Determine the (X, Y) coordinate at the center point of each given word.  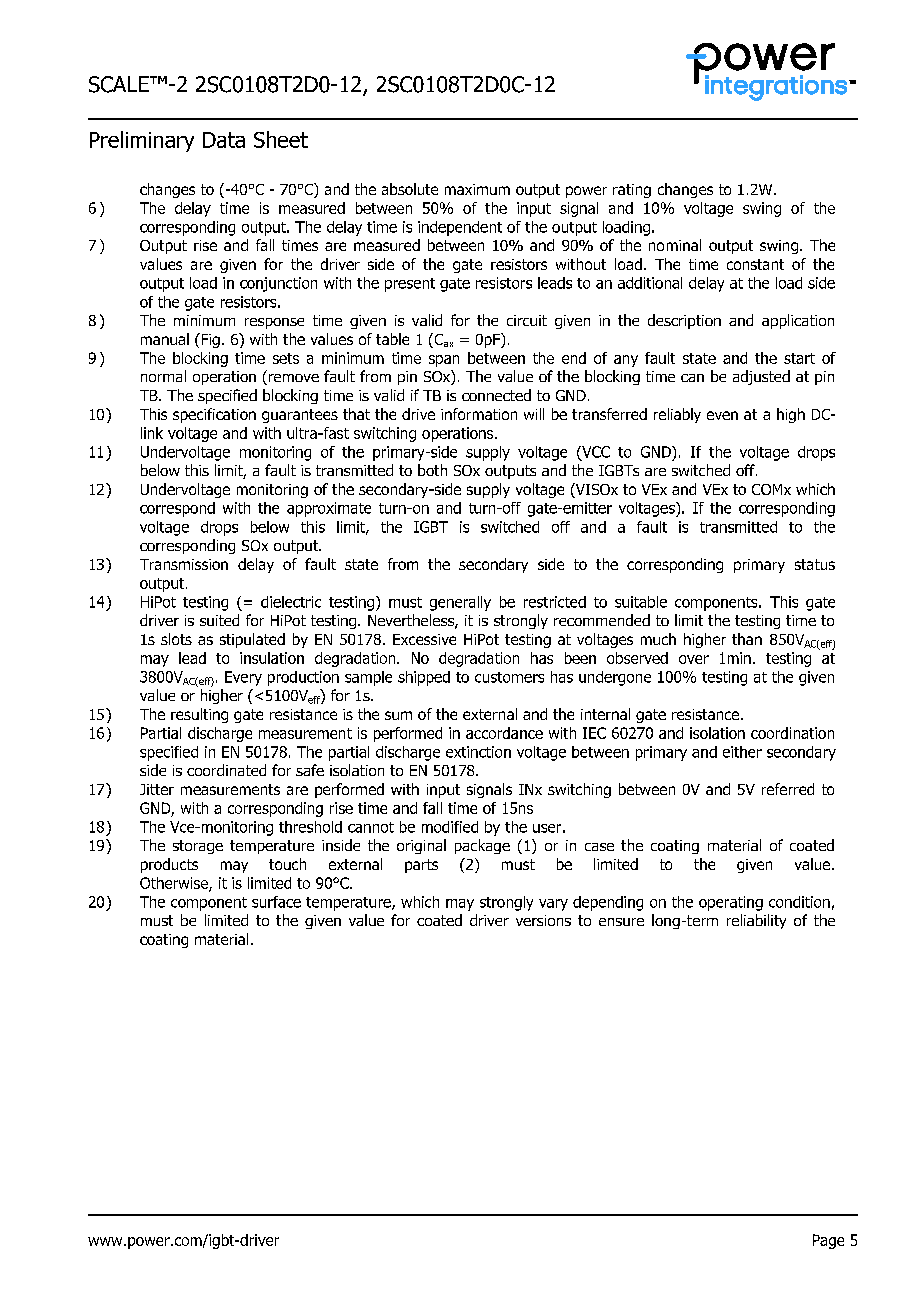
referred (788, 789)
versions (543, 920)
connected (496, 395)
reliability (756, 921)
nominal (675, 245)
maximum (477, 189)
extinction (478, 752)
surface (276, 902)
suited (219, 620)
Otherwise (175, 884)
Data (224, 140)
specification (214, 415)
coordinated (226, 770)
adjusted (761, 377)
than (747, 639)
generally (460, 603)
